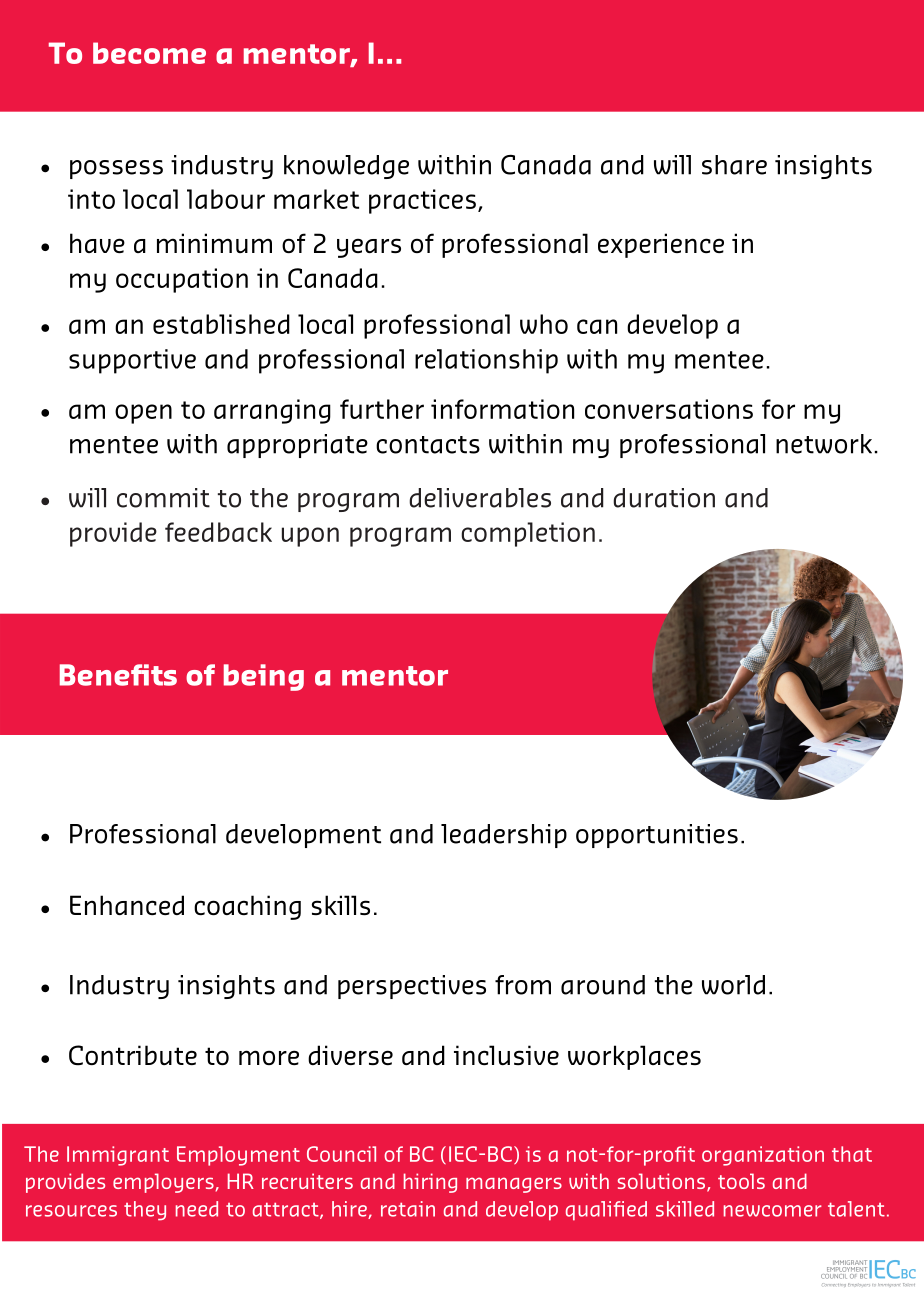 The width and height of the image is (924, 1294). What do you see at coordinates (149, 53) in the image?
I see `become` at bounding box center [149, 53].
